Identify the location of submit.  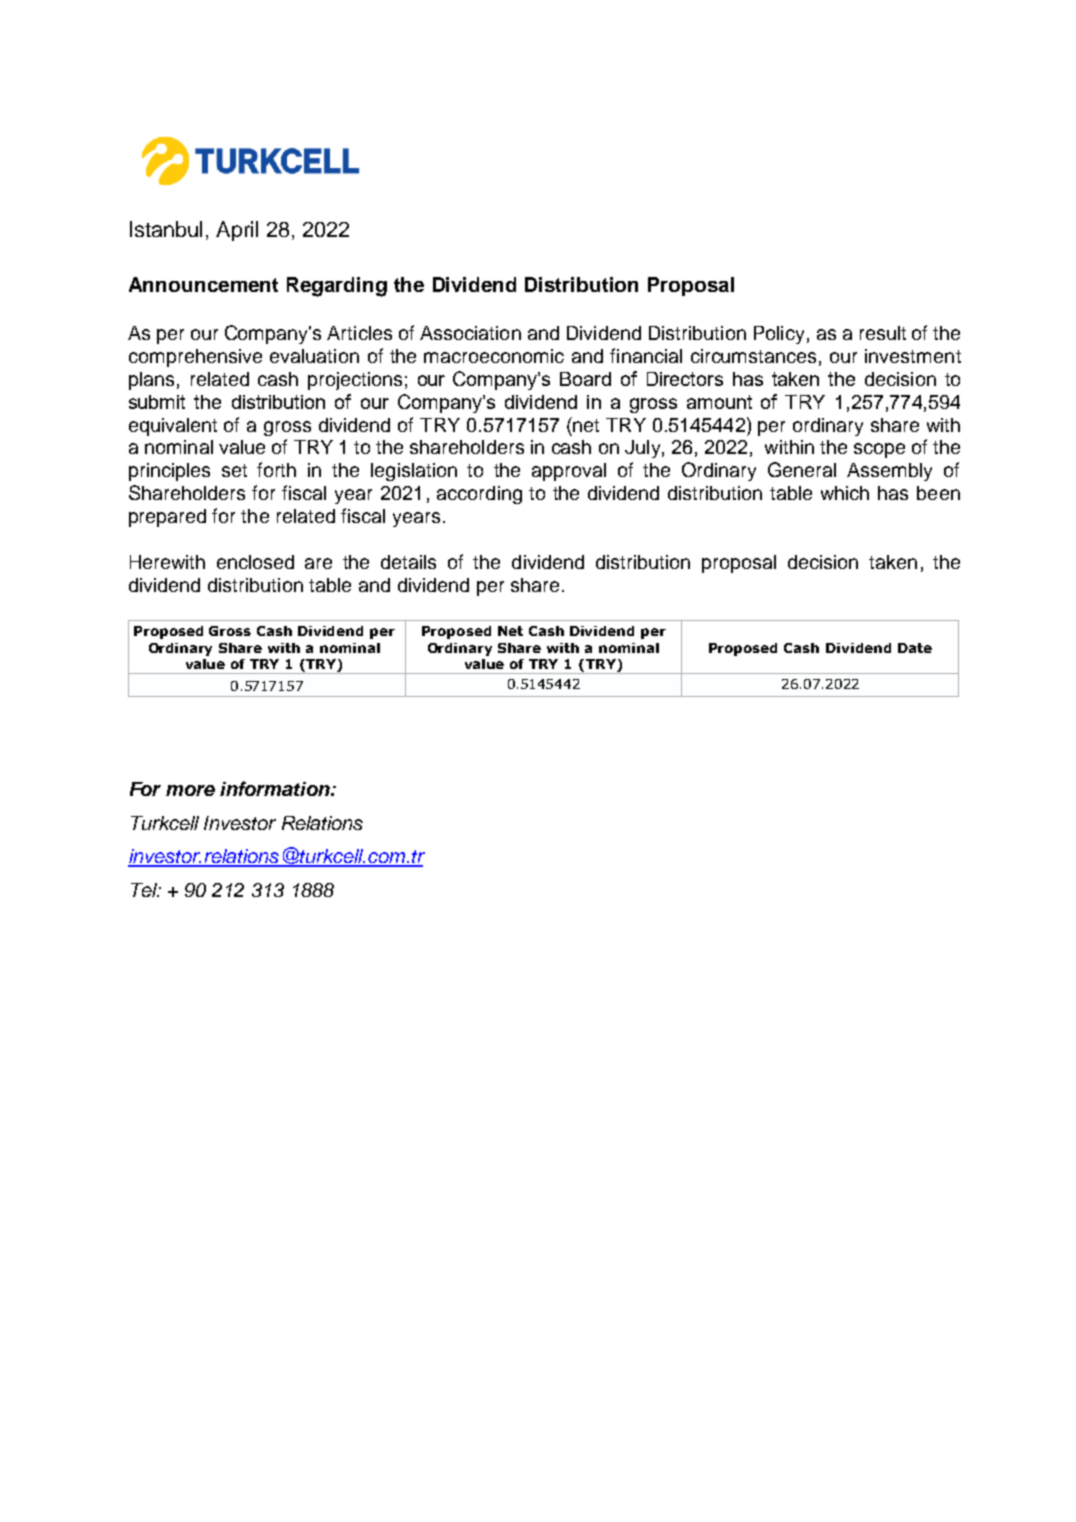
(157, 402).
